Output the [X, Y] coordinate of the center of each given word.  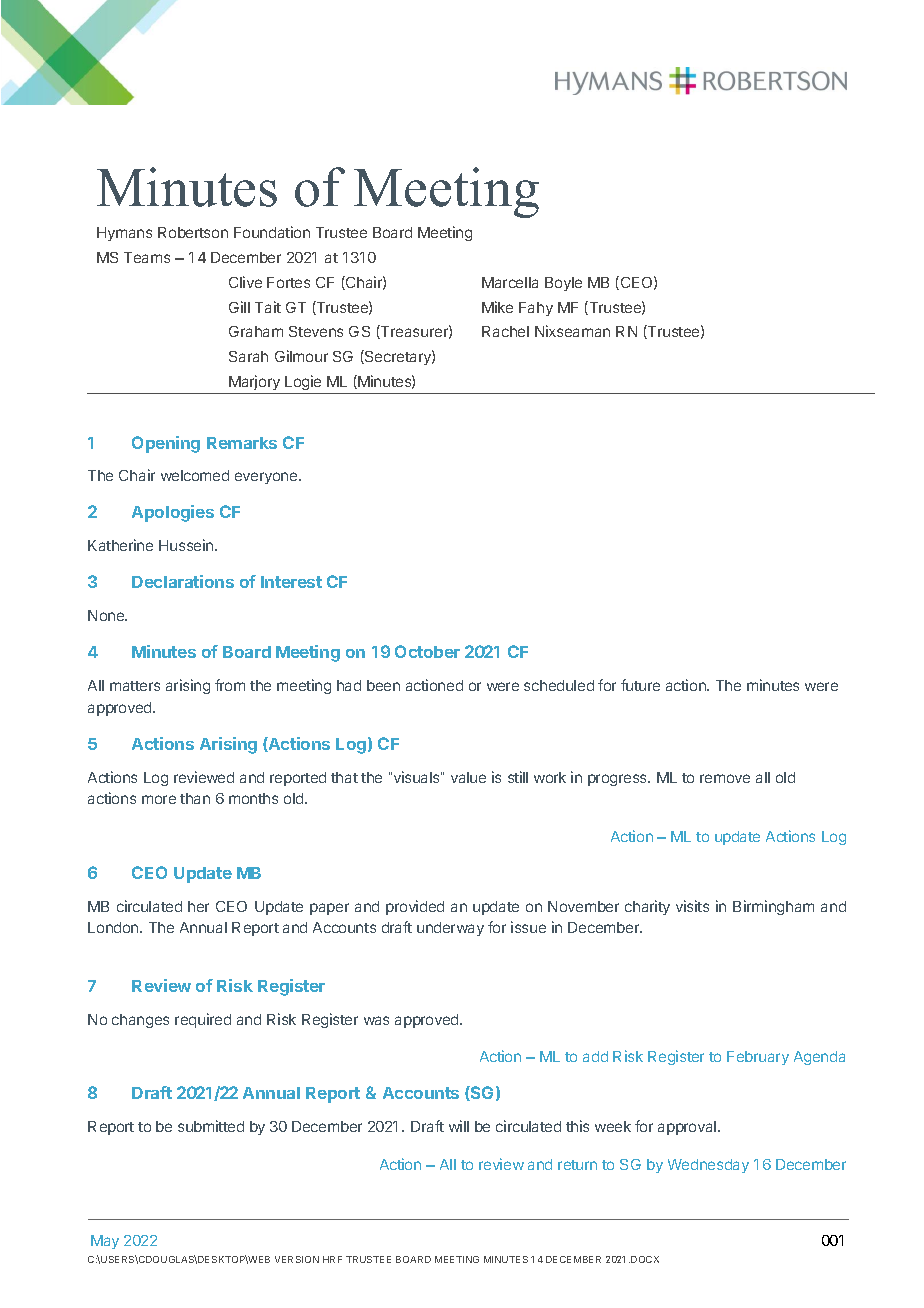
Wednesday [708, 1166]
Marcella [510, 282]
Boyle [563, 284]
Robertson [193, 232]
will [459, 1126]
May [105, 1242]
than [195, 798]
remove [725, 778]
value [468, 777]
